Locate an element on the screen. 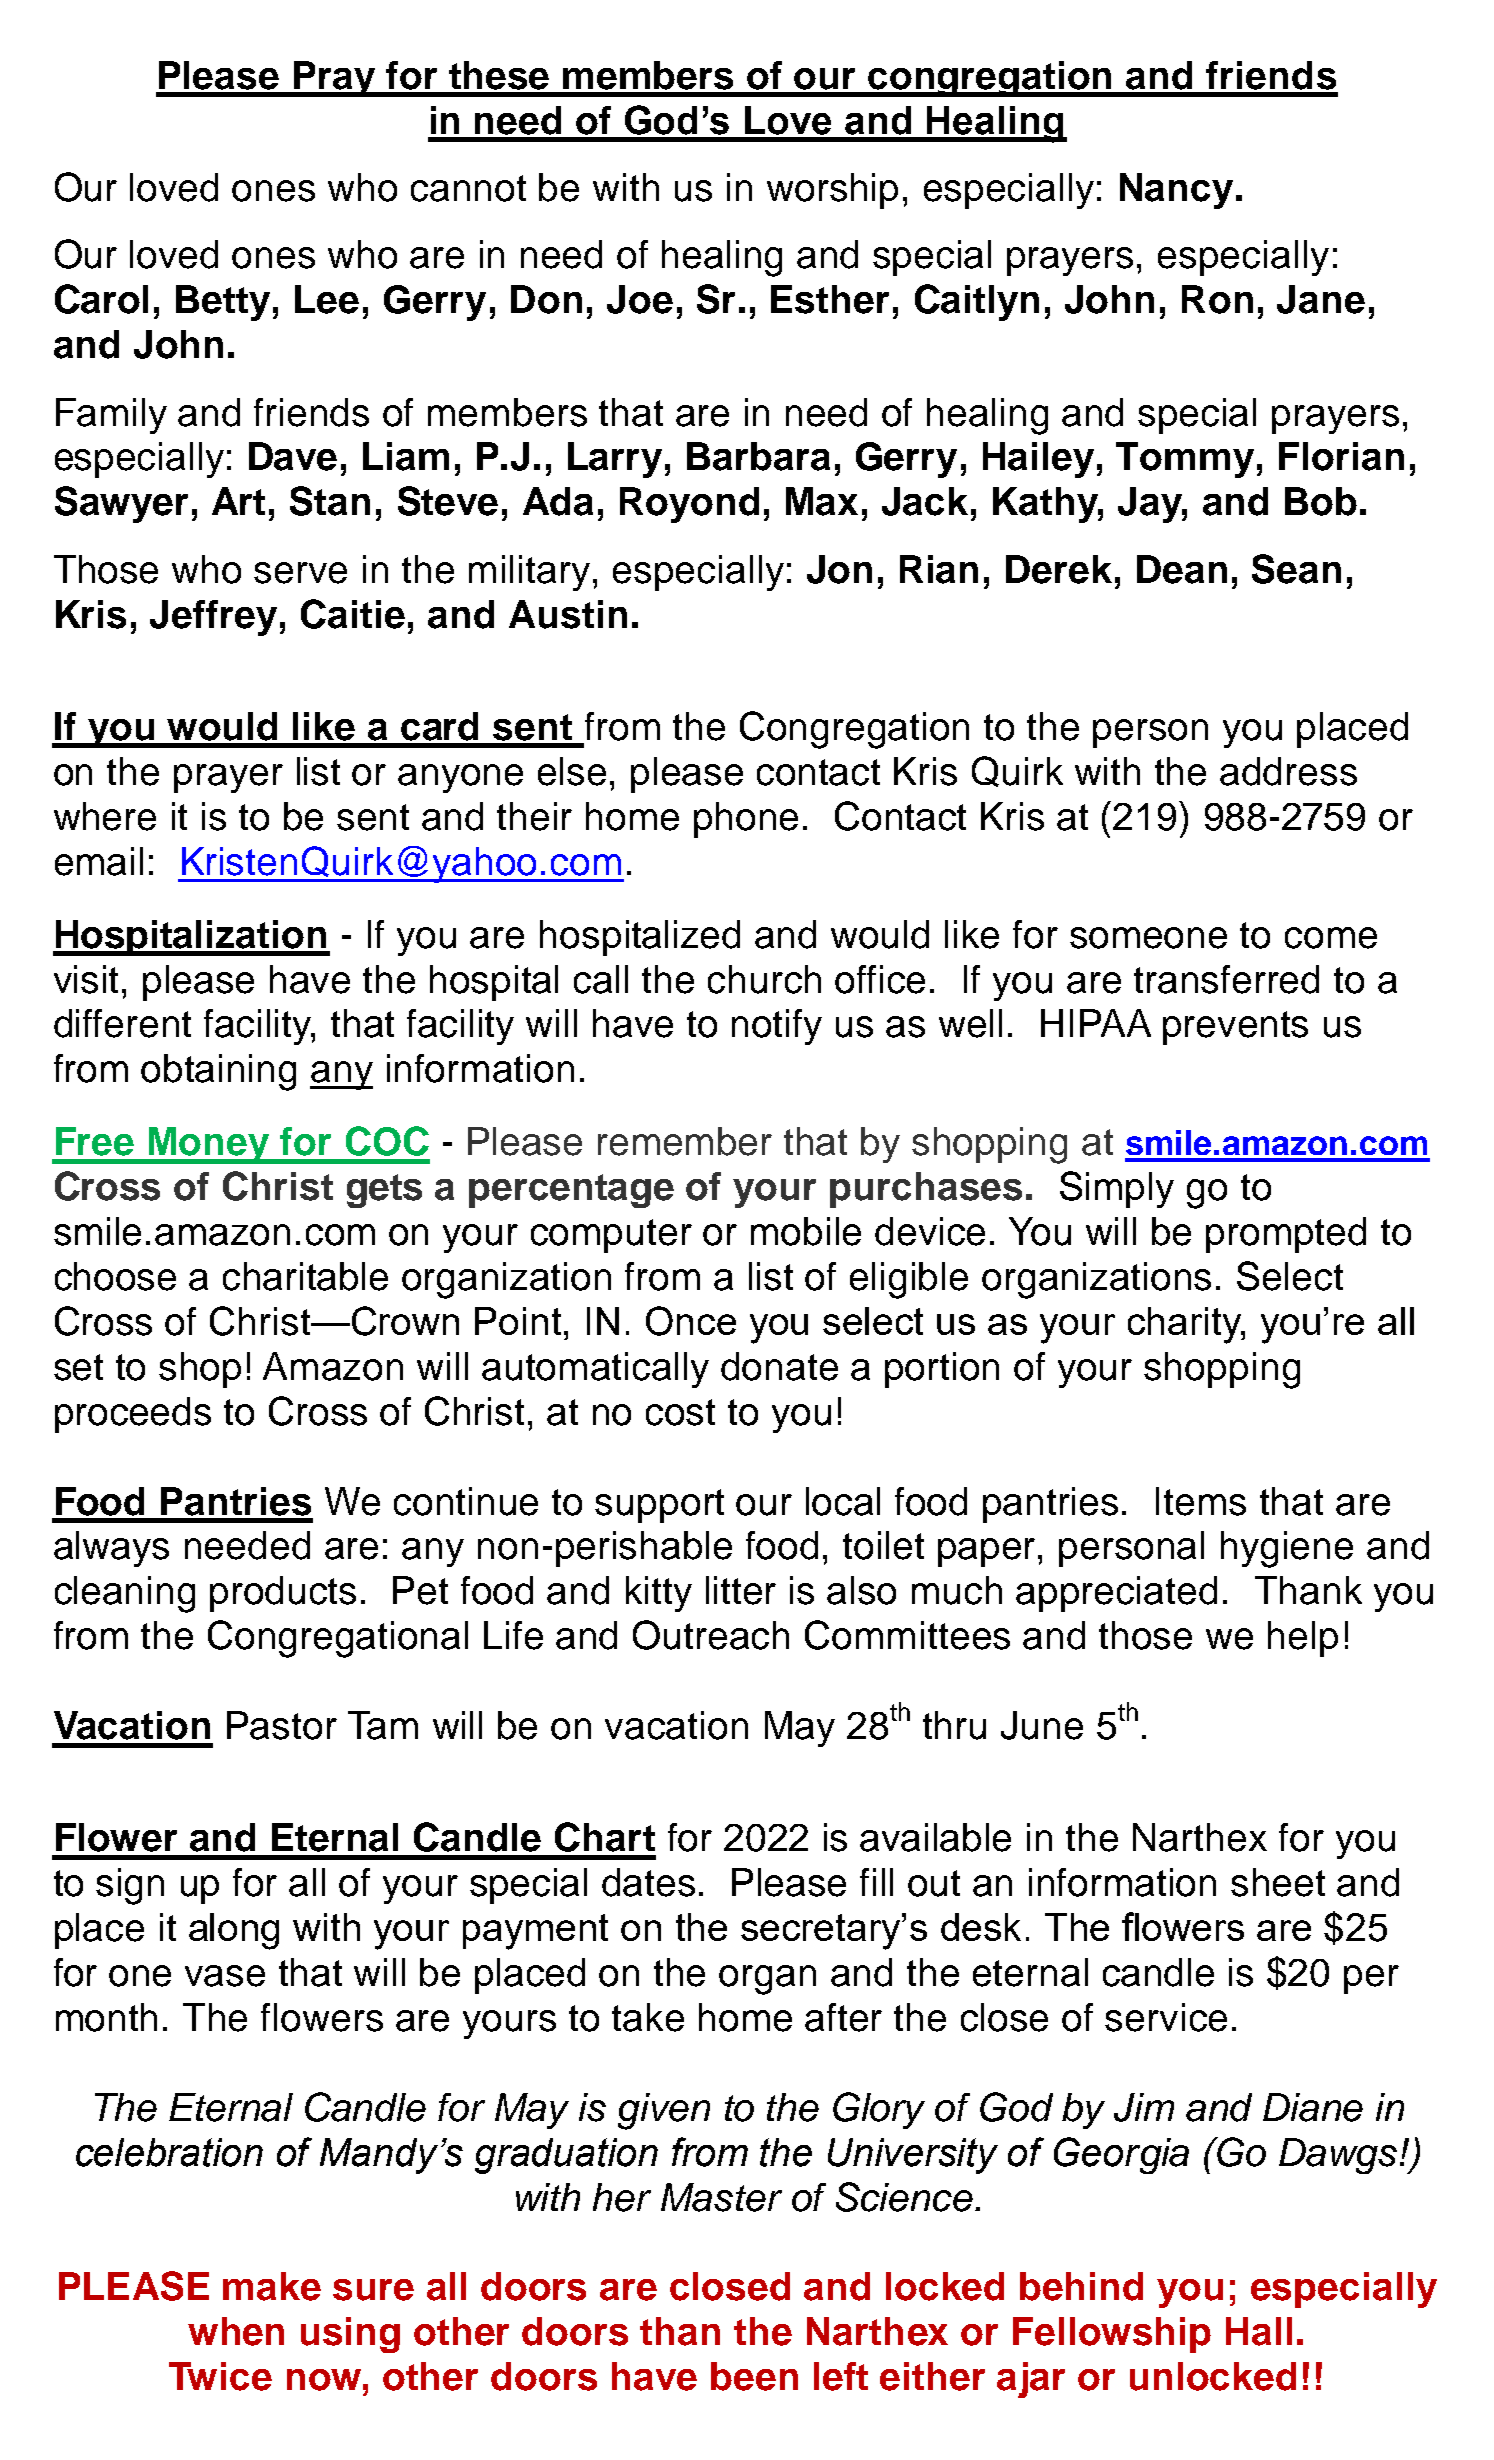 The height and width of the screenshot is (2460, 1494). when is located at coordinates (236, 2331).
